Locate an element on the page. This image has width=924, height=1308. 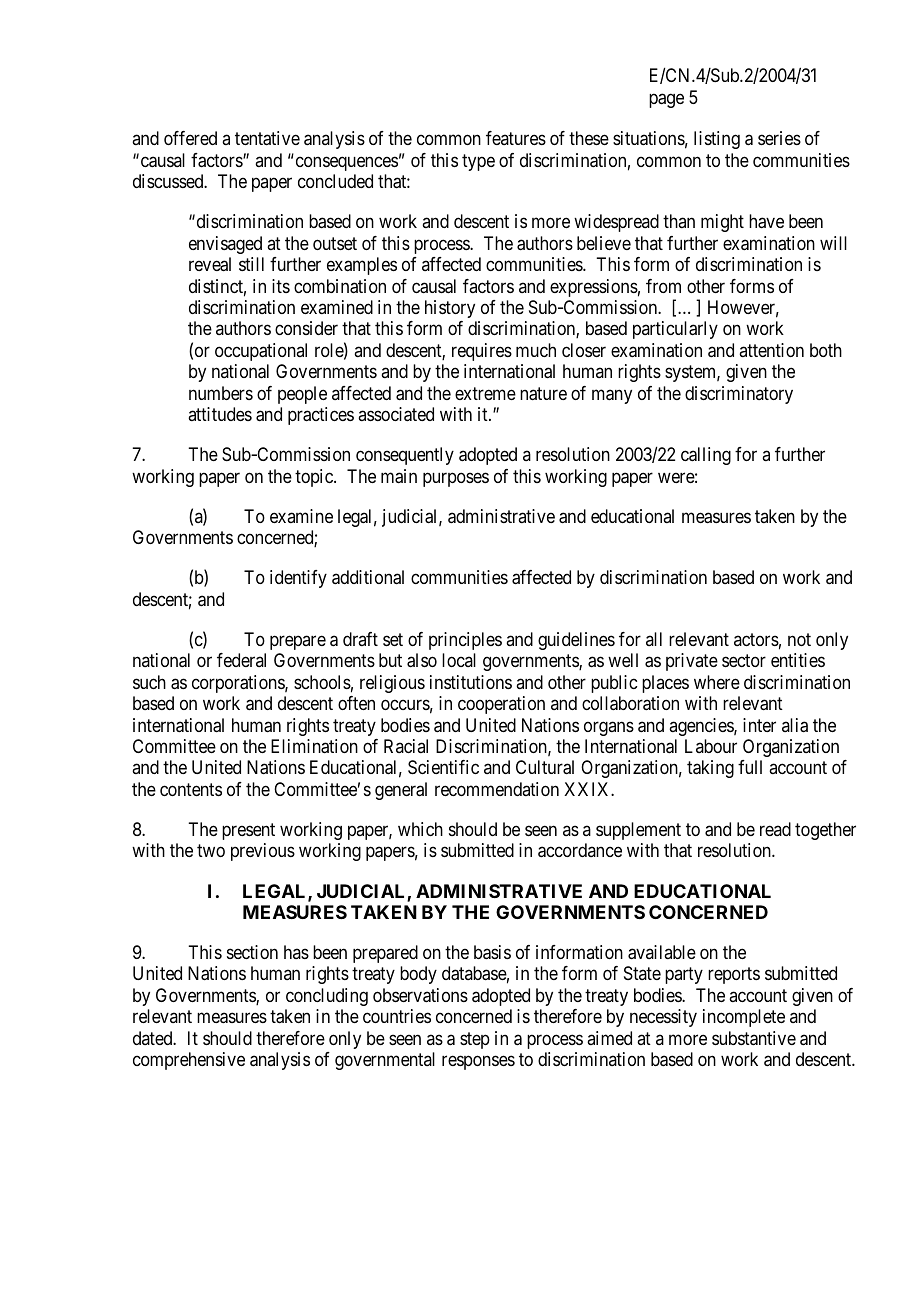
its is located at coordinates (281, 286).
